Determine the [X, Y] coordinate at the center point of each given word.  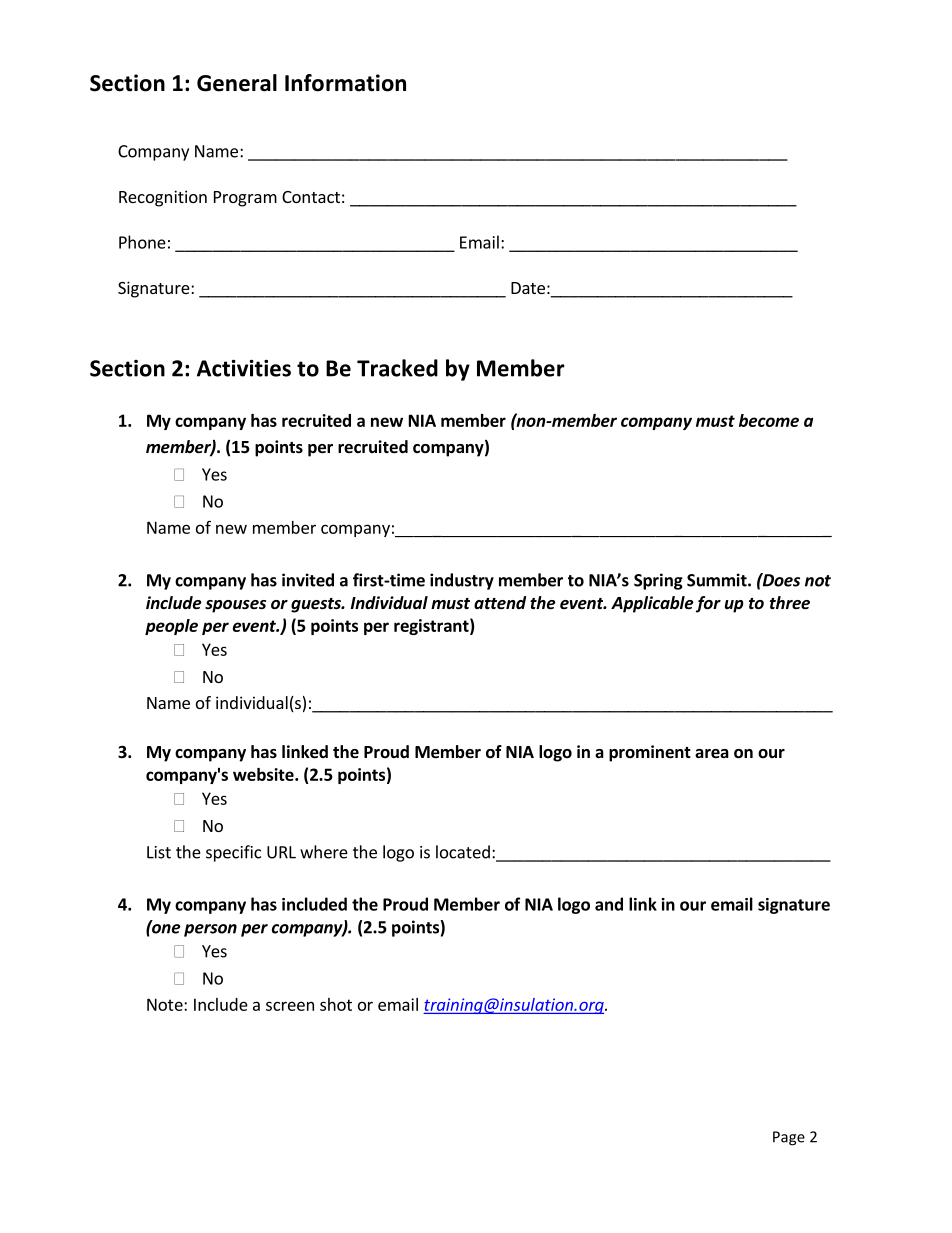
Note [166, 1004]
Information [345, 83]
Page [789, 1138]
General [237, 83]
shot [336, 1004]
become [769, 420]
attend [500, 602]
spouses [235, 606]
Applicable [652, 604]
